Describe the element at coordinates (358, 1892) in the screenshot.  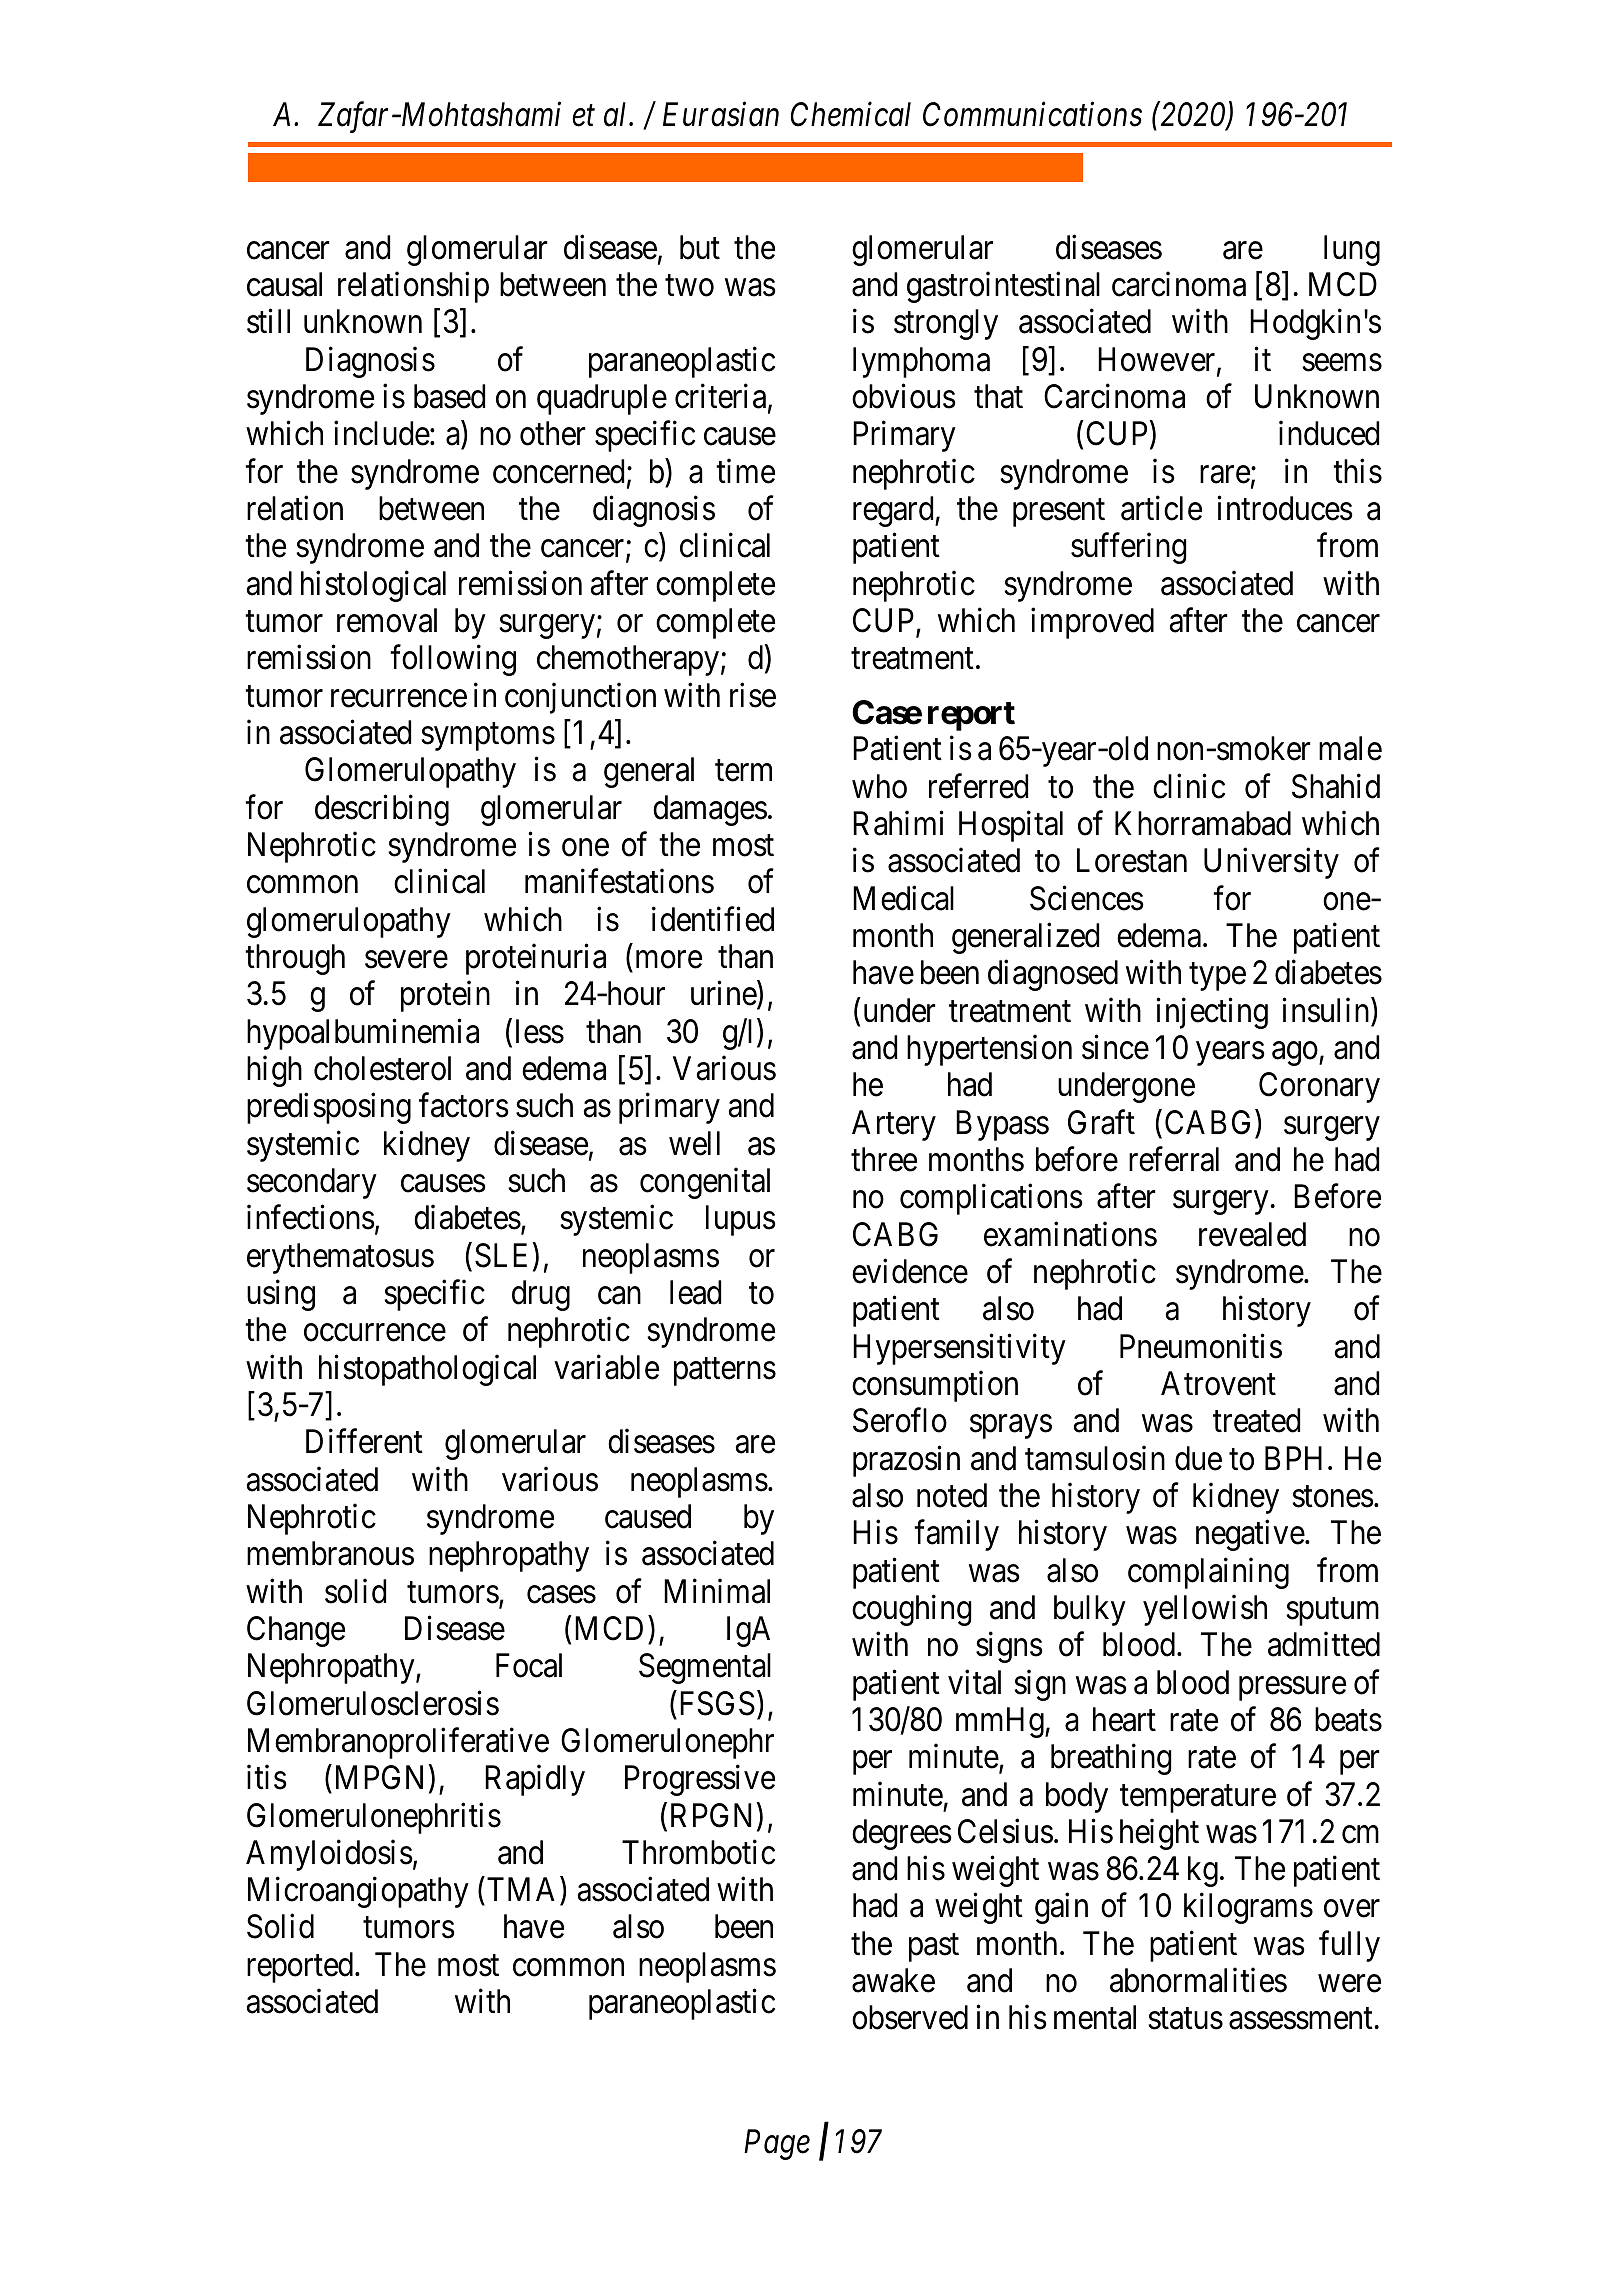
I see `Microangiopathy` at that location.
